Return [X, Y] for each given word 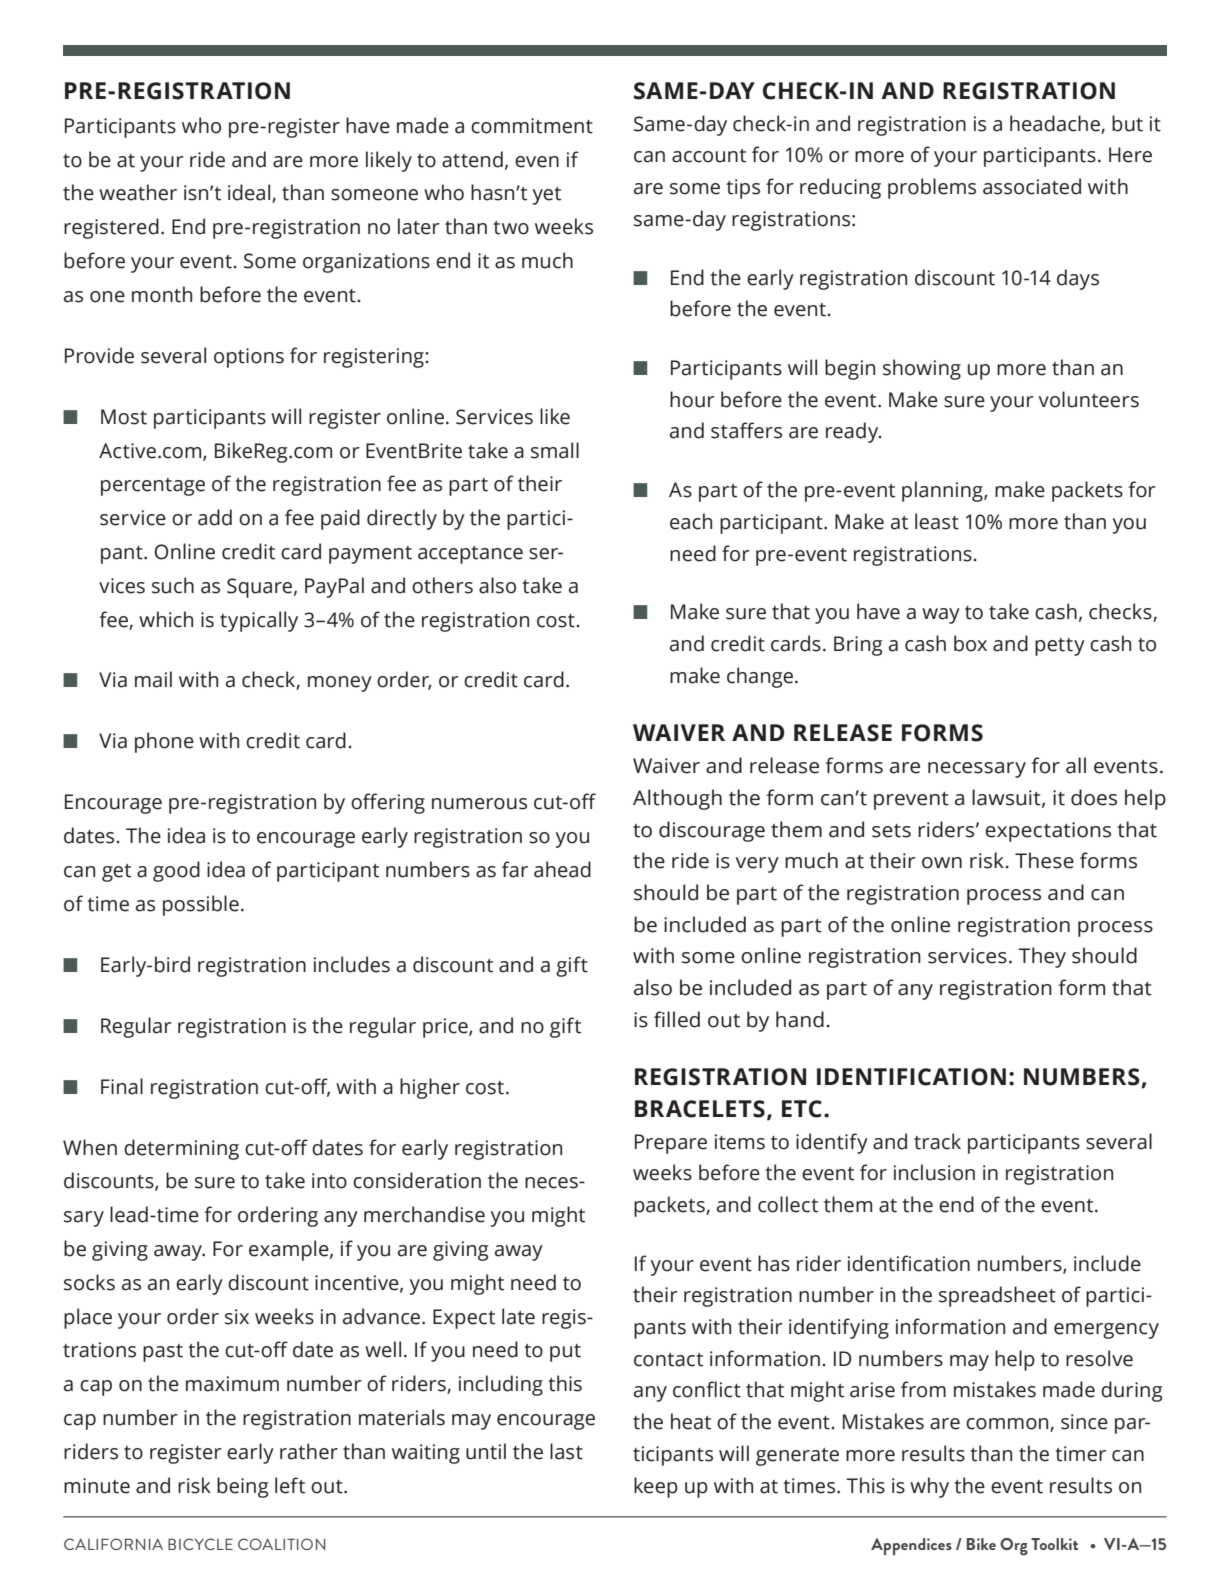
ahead [562, 869]
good [176, 871]
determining [181, 1149]
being [242, 1487]
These [1044, 860]
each [691, 521]
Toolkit [1054, 1544]
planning [943, 491]
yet [547, 196]
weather [138, 192]
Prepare [671, 1144]
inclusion [934, 1172]
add [215, 517]
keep [656, 1487]
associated [1032, 186]
